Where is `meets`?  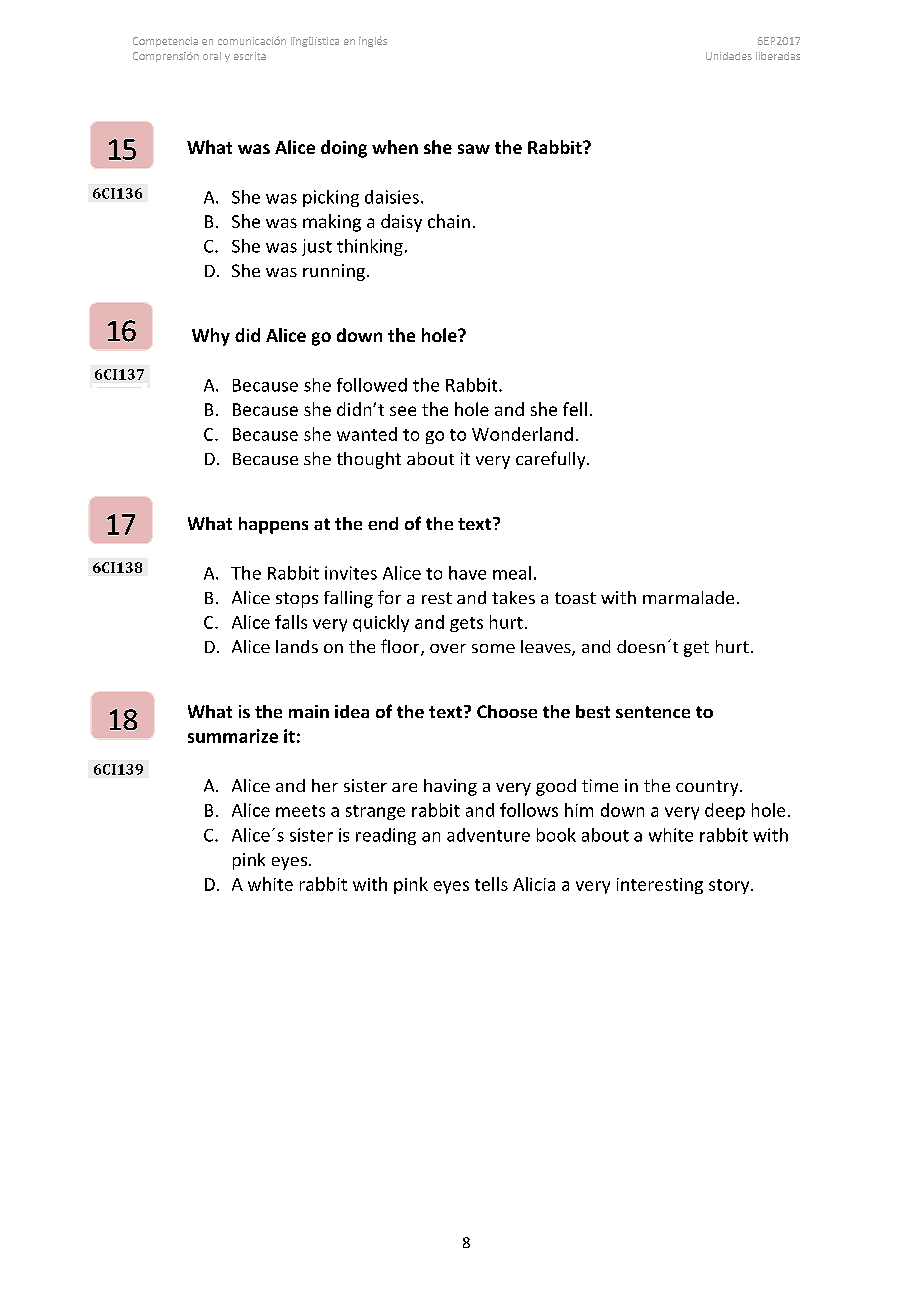
meets is located at coordinates (300, 811).
